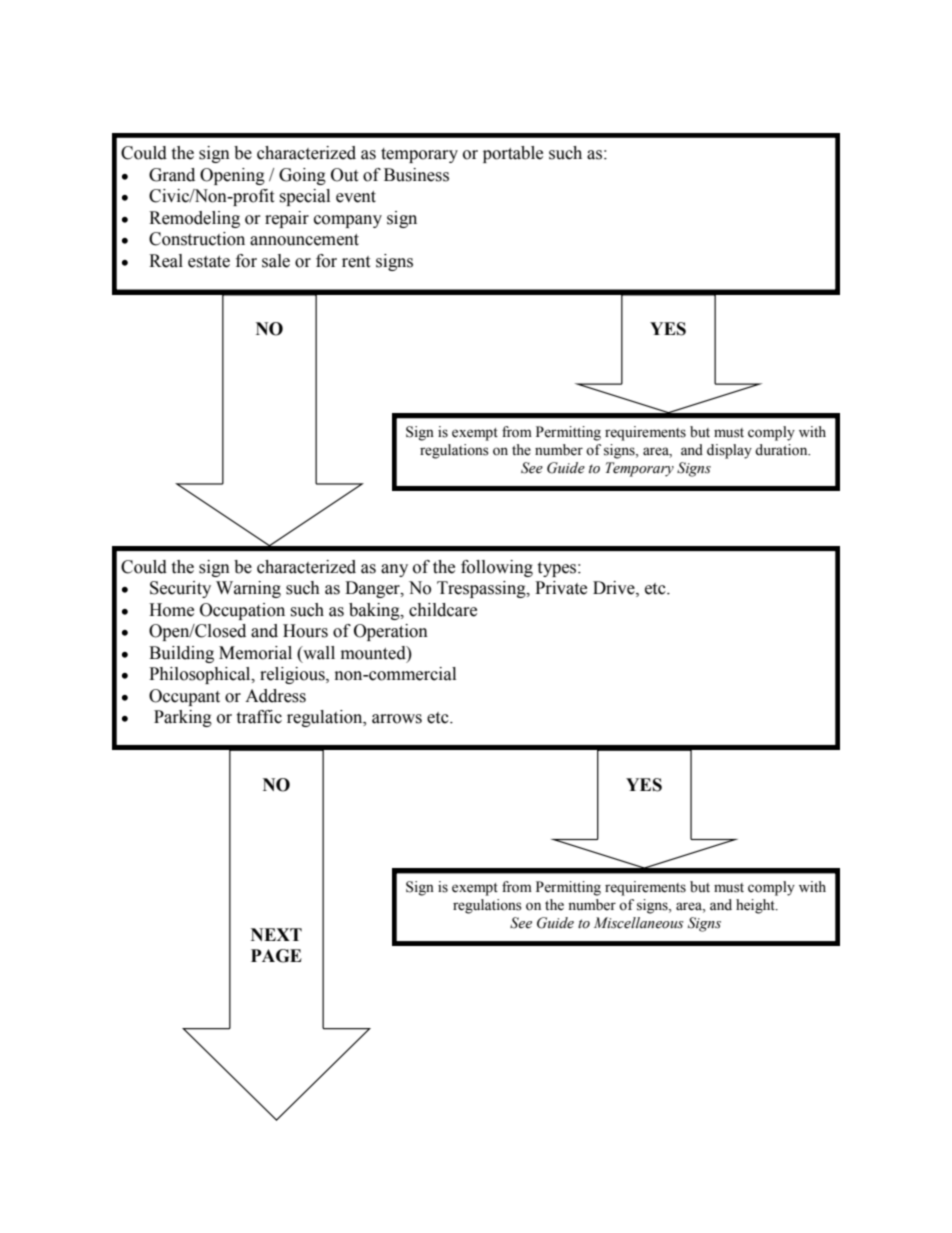 This page has height=1233, width=952. What do you see at coordinates (497, 568) in the page?
I see `following` at bounding box center [497, 568].
